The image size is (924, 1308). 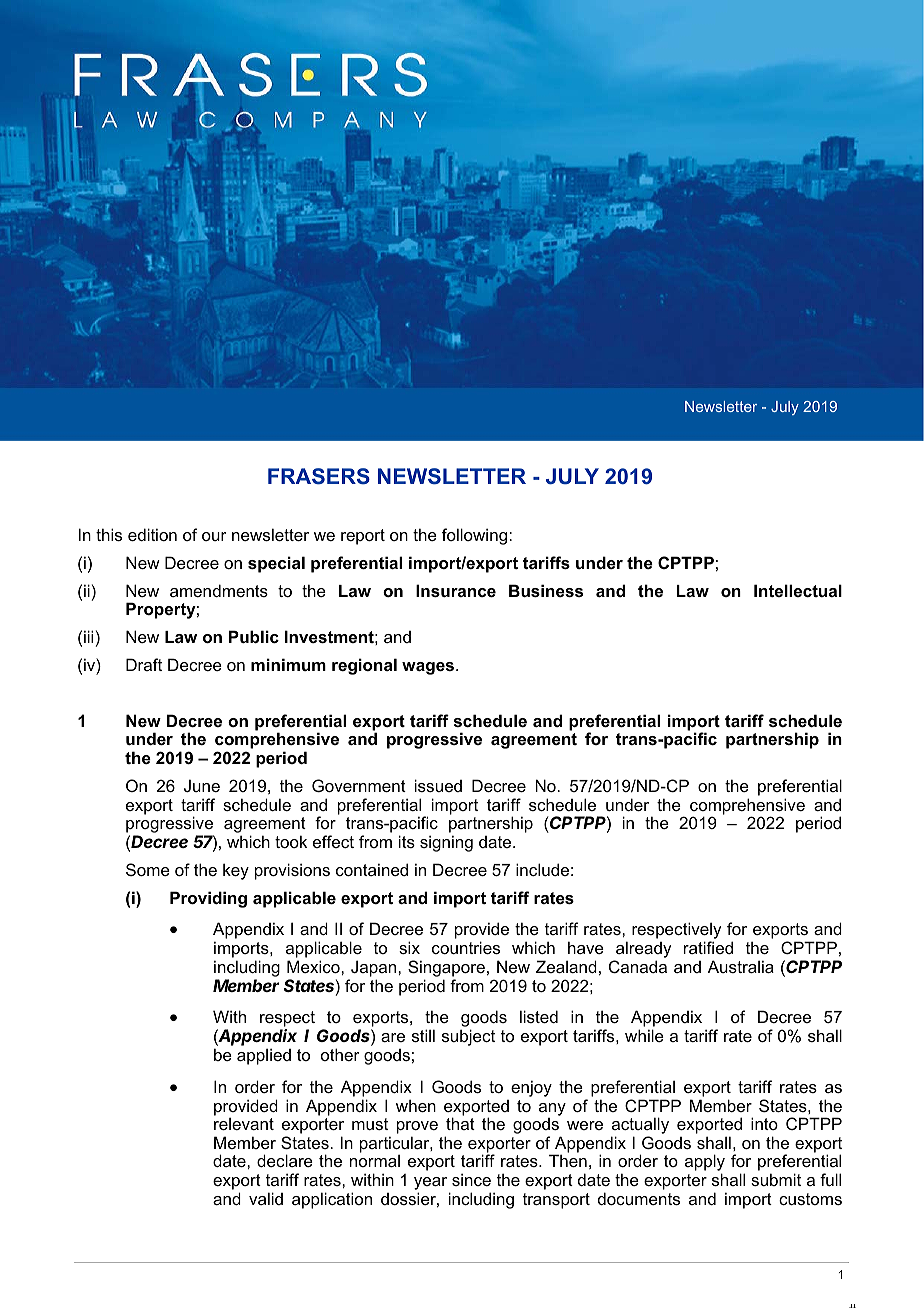 I want to click on Intellectual, so click(x=798, y=590).
